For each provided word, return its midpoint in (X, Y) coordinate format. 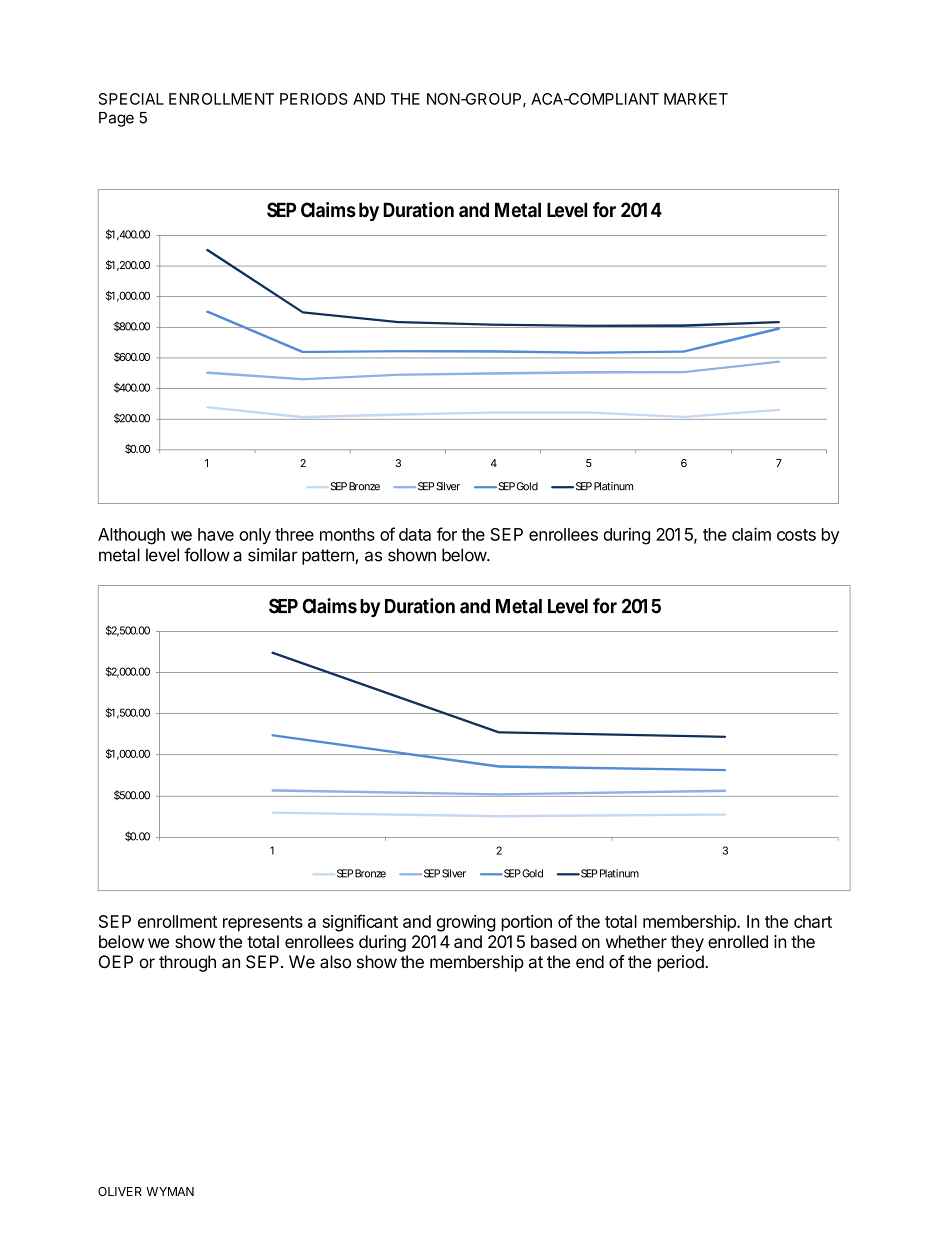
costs (796, 535)
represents (263, 924)
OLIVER (120, 1191)
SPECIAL (131, 99)
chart (813, 921)
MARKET (696, 99)
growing (466, 923)
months (347, 534)
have (216, 534)
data (415, 534)
